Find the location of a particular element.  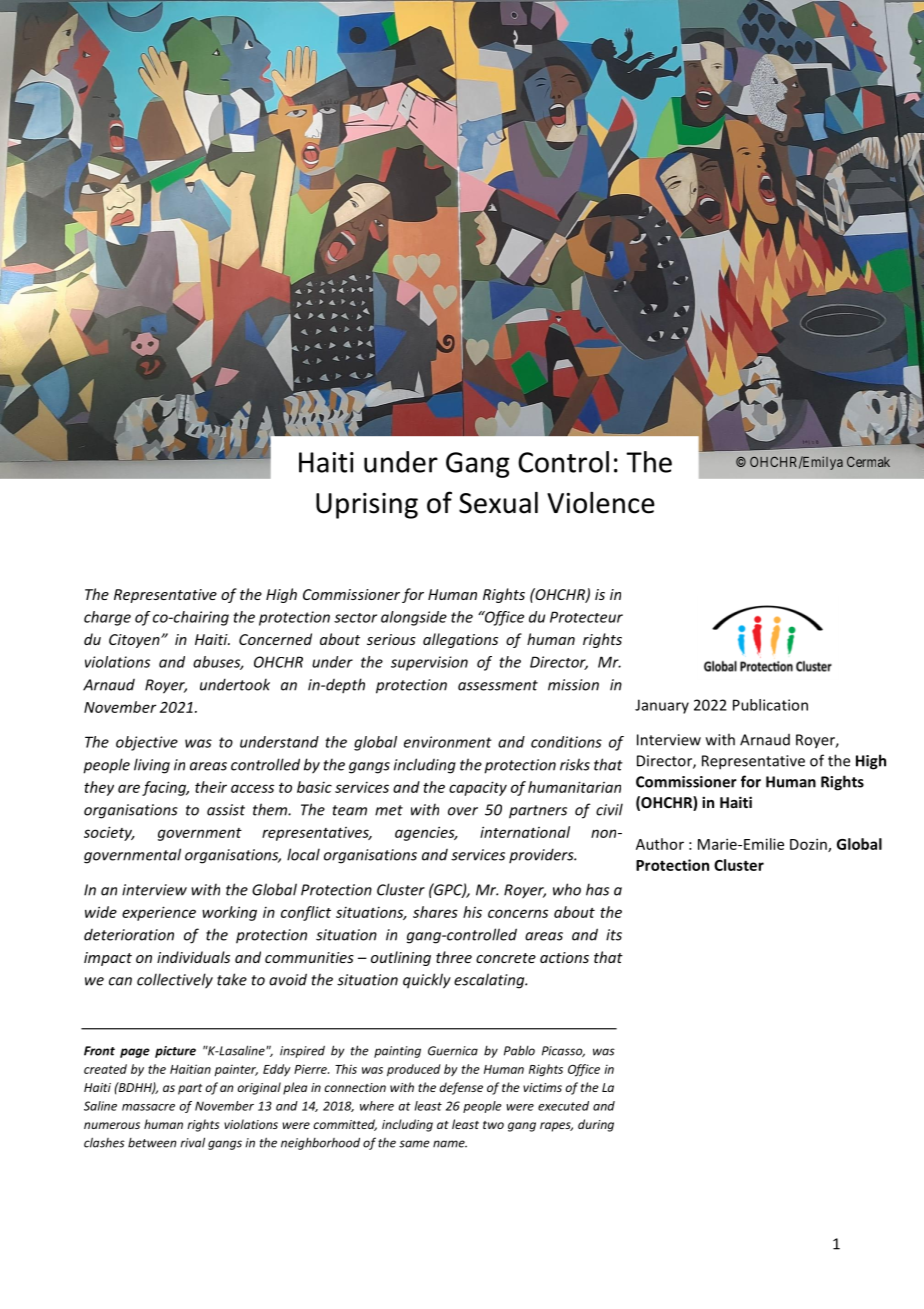

objective is located at coordinates (147, 743).
